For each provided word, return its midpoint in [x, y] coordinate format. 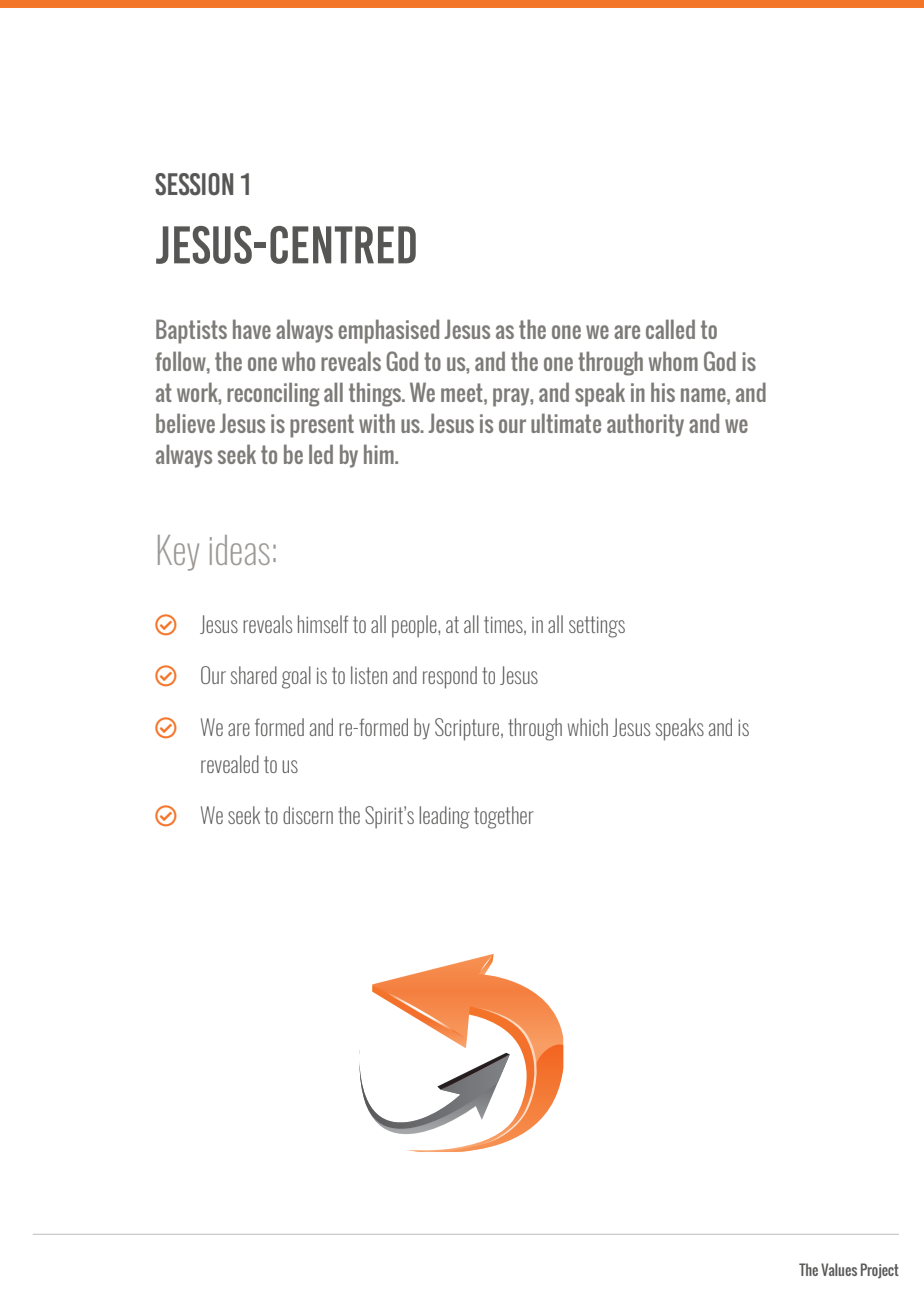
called [670, 329]
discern [308, 815]
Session [194, 184]
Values [839, 1269]
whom [673, 361]
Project [880, 1270]
